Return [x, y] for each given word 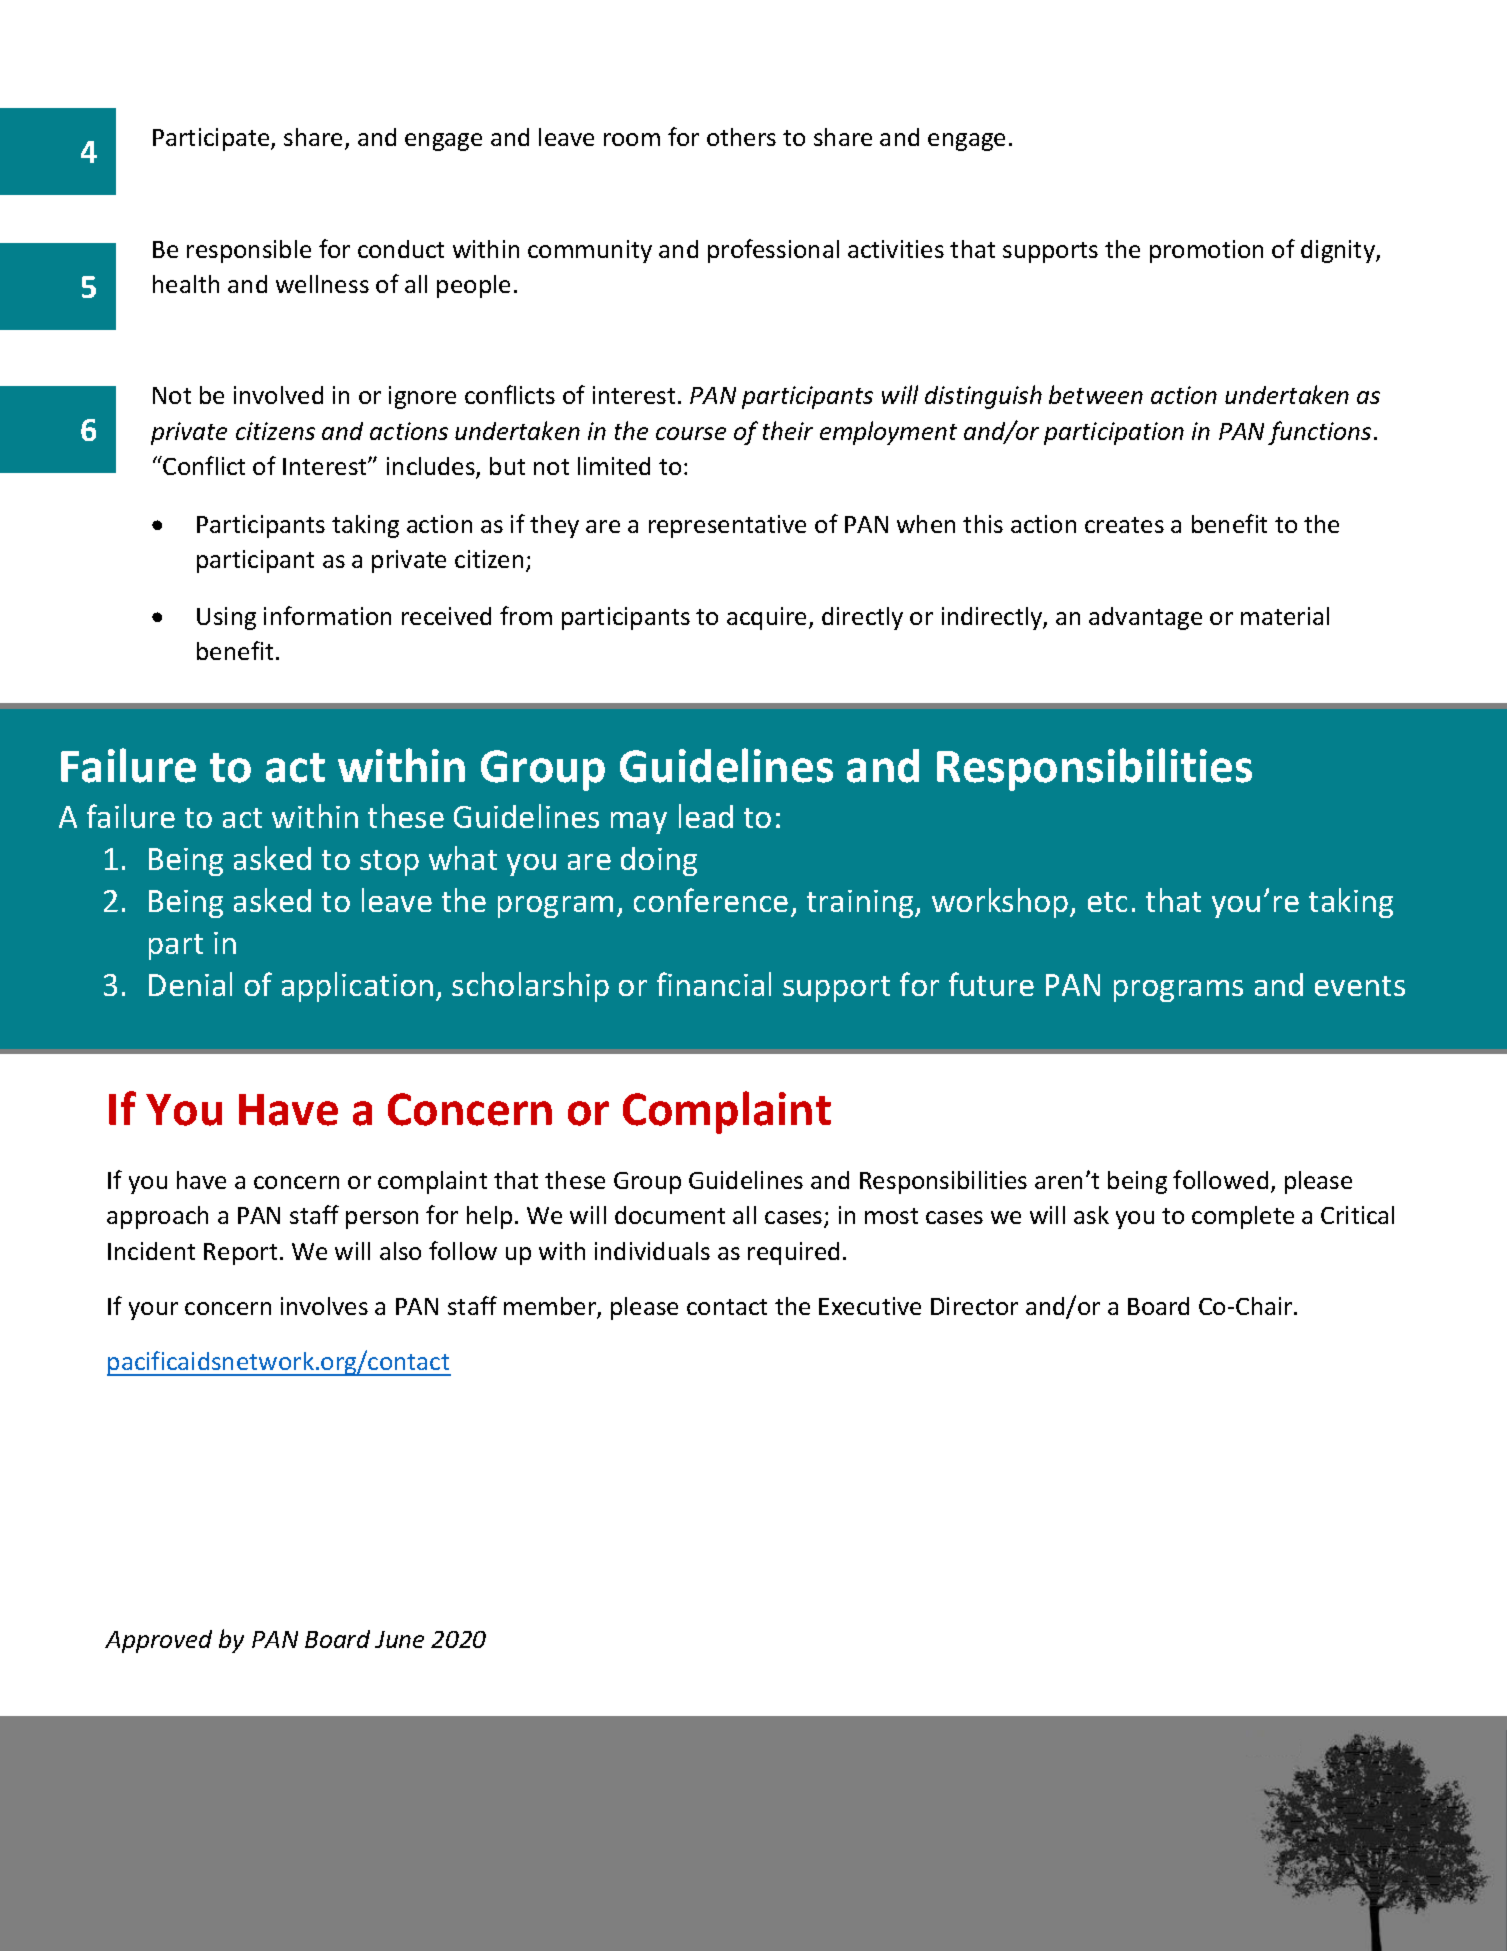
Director [974, 1306]
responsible [249, 251]
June [399, 1639]
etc [1107, 902]
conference [711, 900]
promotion [1206, 251]
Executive [870, 1306]
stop [389, 863]
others [741, 137]
